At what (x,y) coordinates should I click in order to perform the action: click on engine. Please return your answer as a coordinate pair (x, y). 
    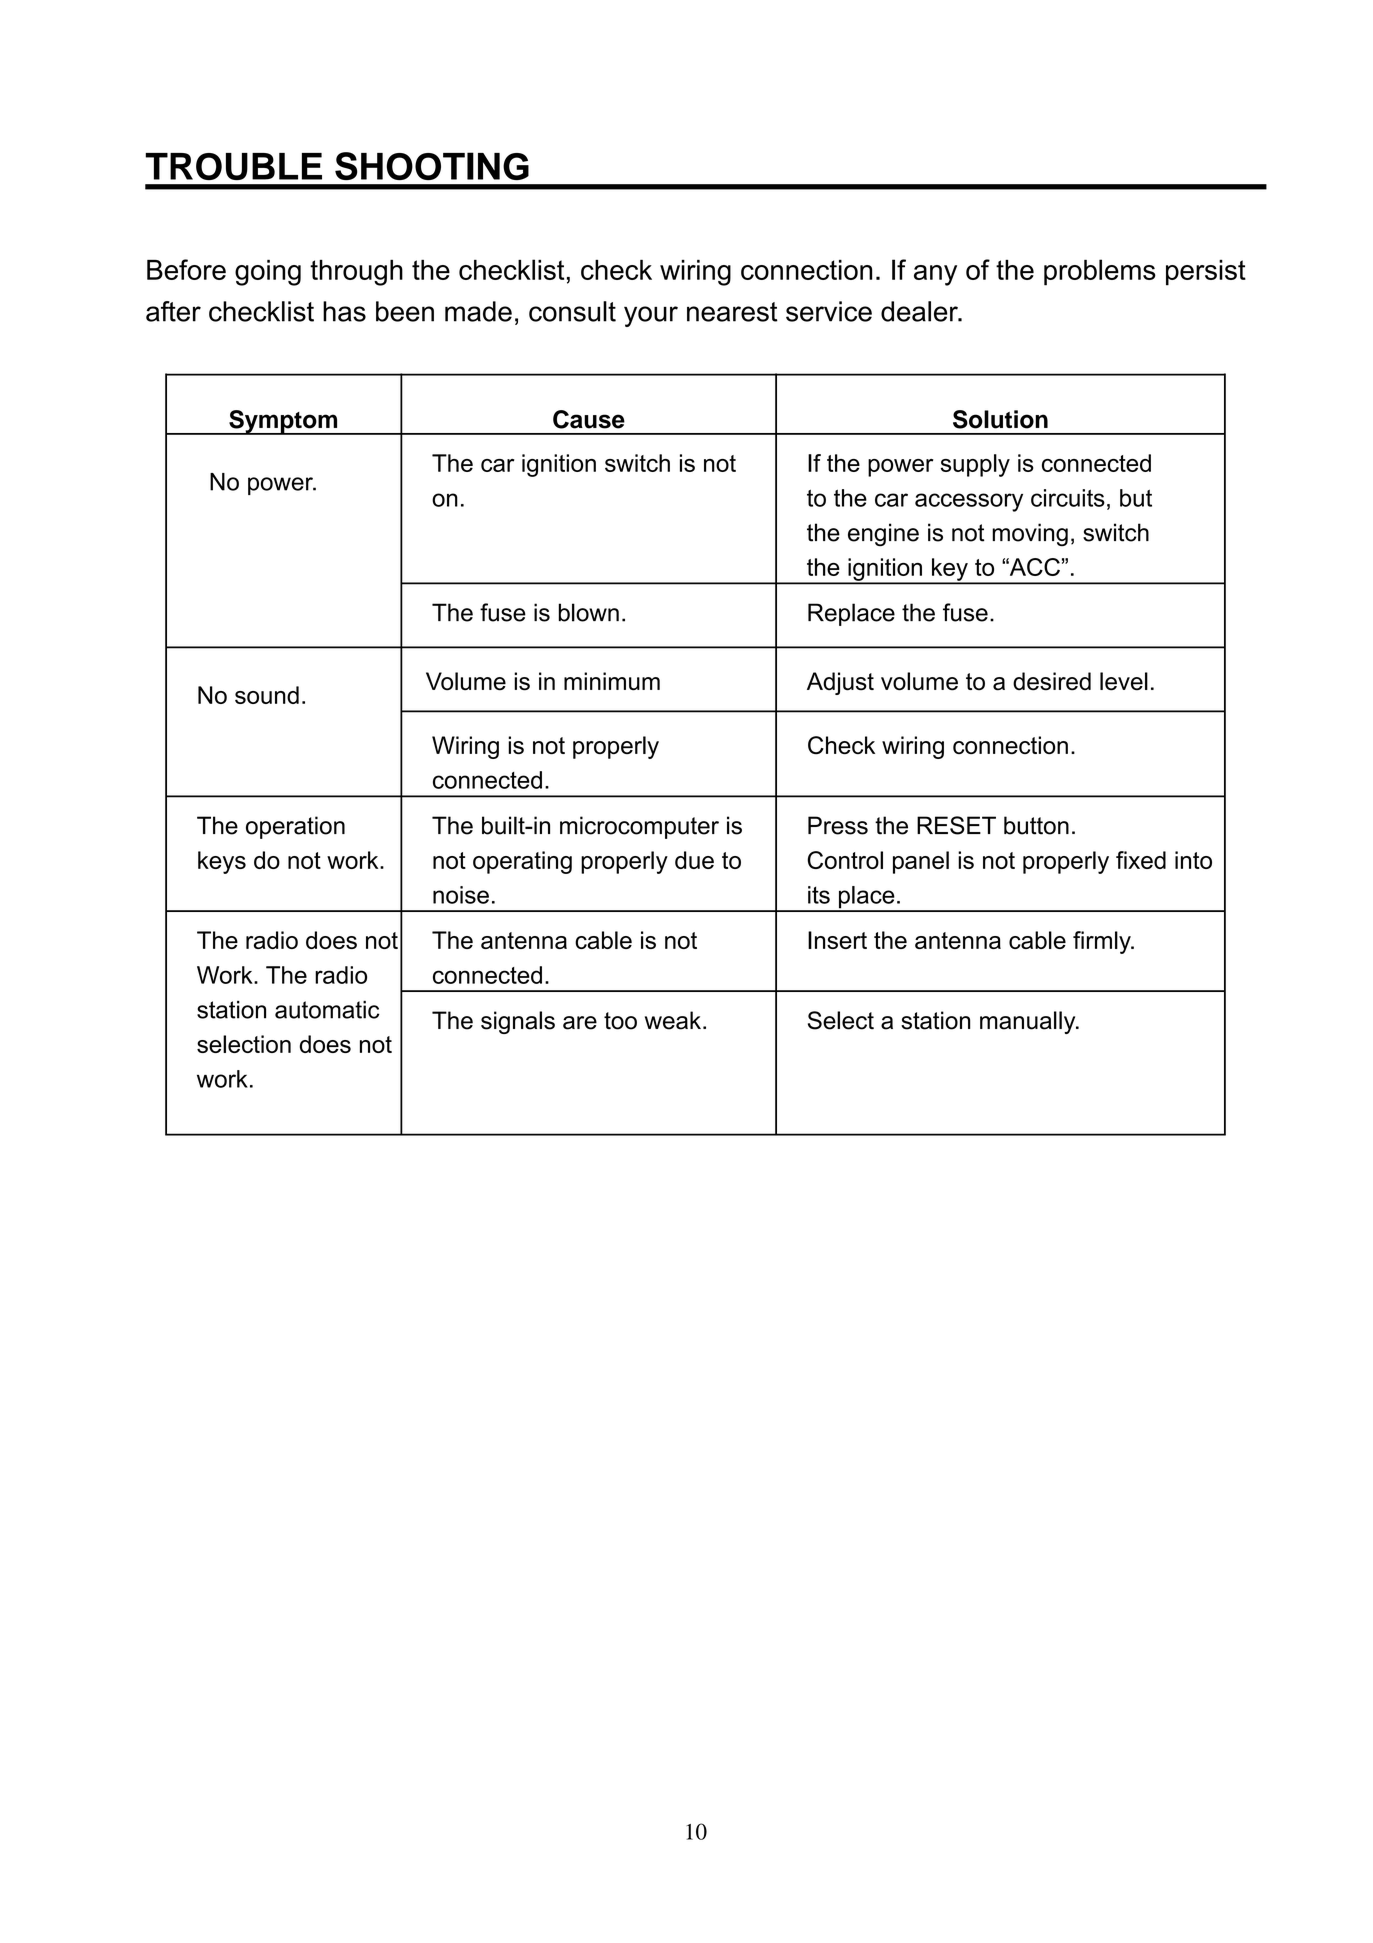
    Looking at the image, I should click on (883, 534).
